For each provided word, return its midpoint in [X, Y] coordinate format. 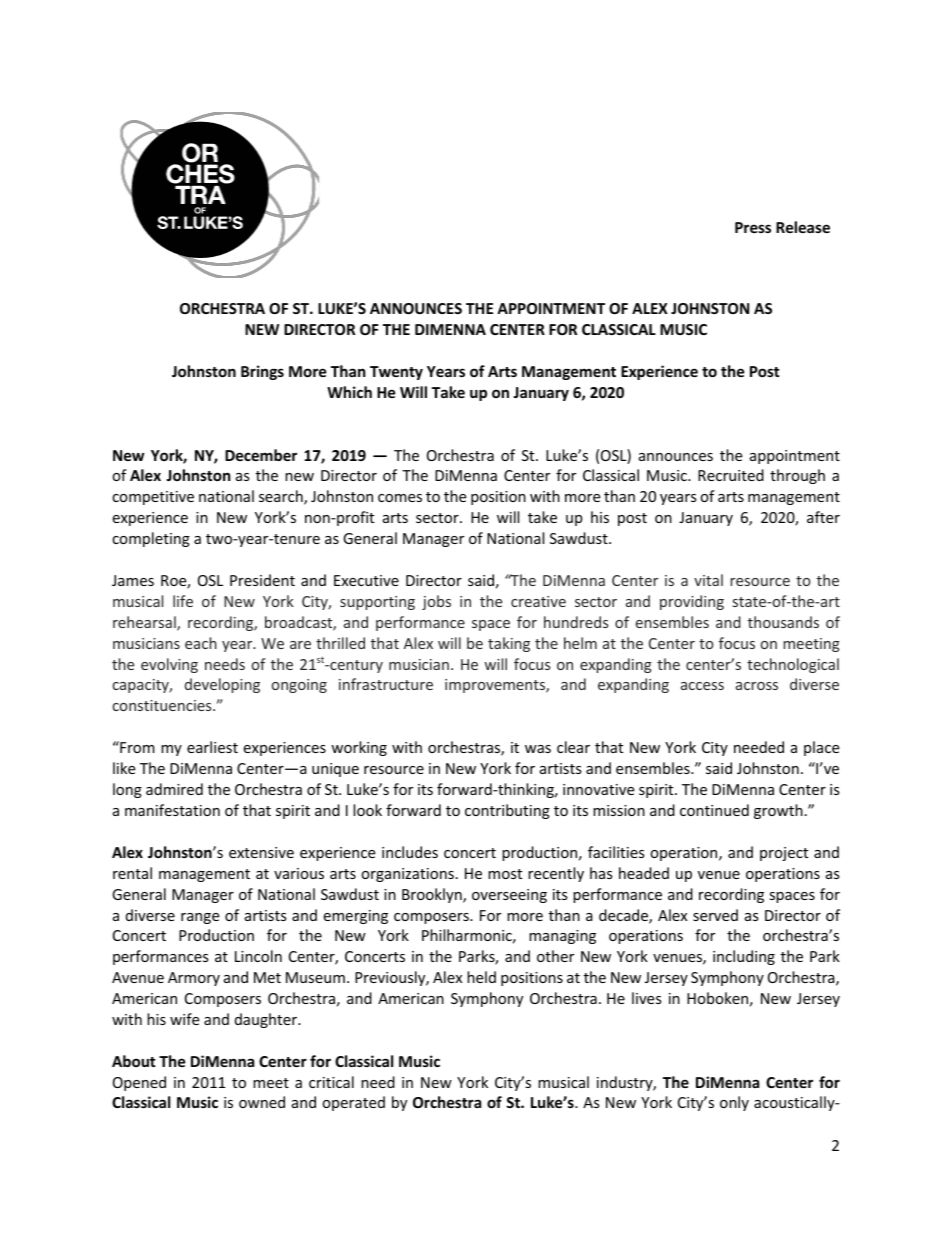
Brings [262, 372]
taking [509, 644]
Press [753, 227]
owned [262, 1102]
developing [222, 685]
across [757, 686]
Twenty [396, 373]
